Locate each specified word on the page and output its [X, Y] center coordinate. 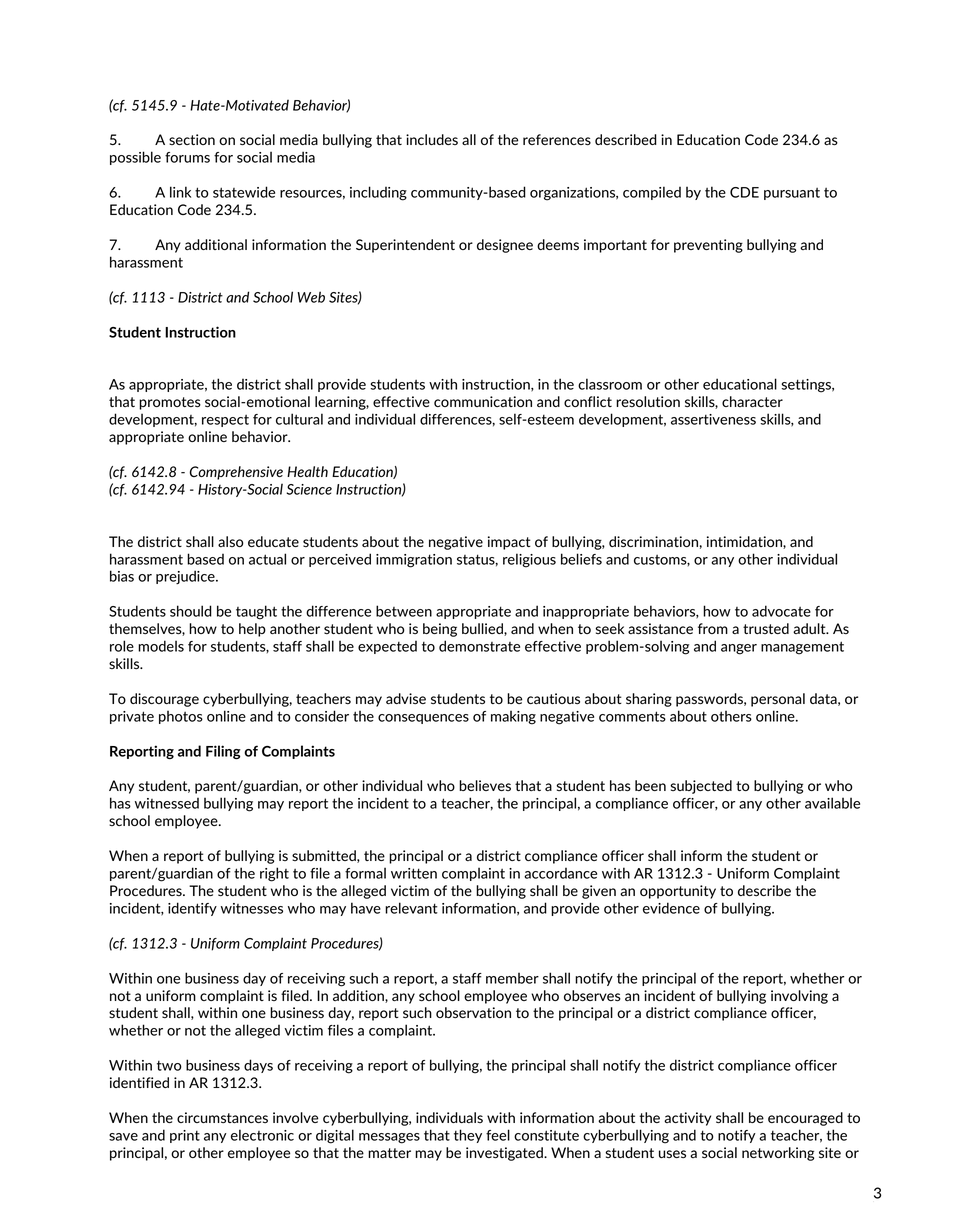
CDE [744, 192]
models [161, 646]
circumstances [222, 1117]
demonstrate [479, 646]
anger [739, 649]
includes [432, 139]
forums [187, 157]
